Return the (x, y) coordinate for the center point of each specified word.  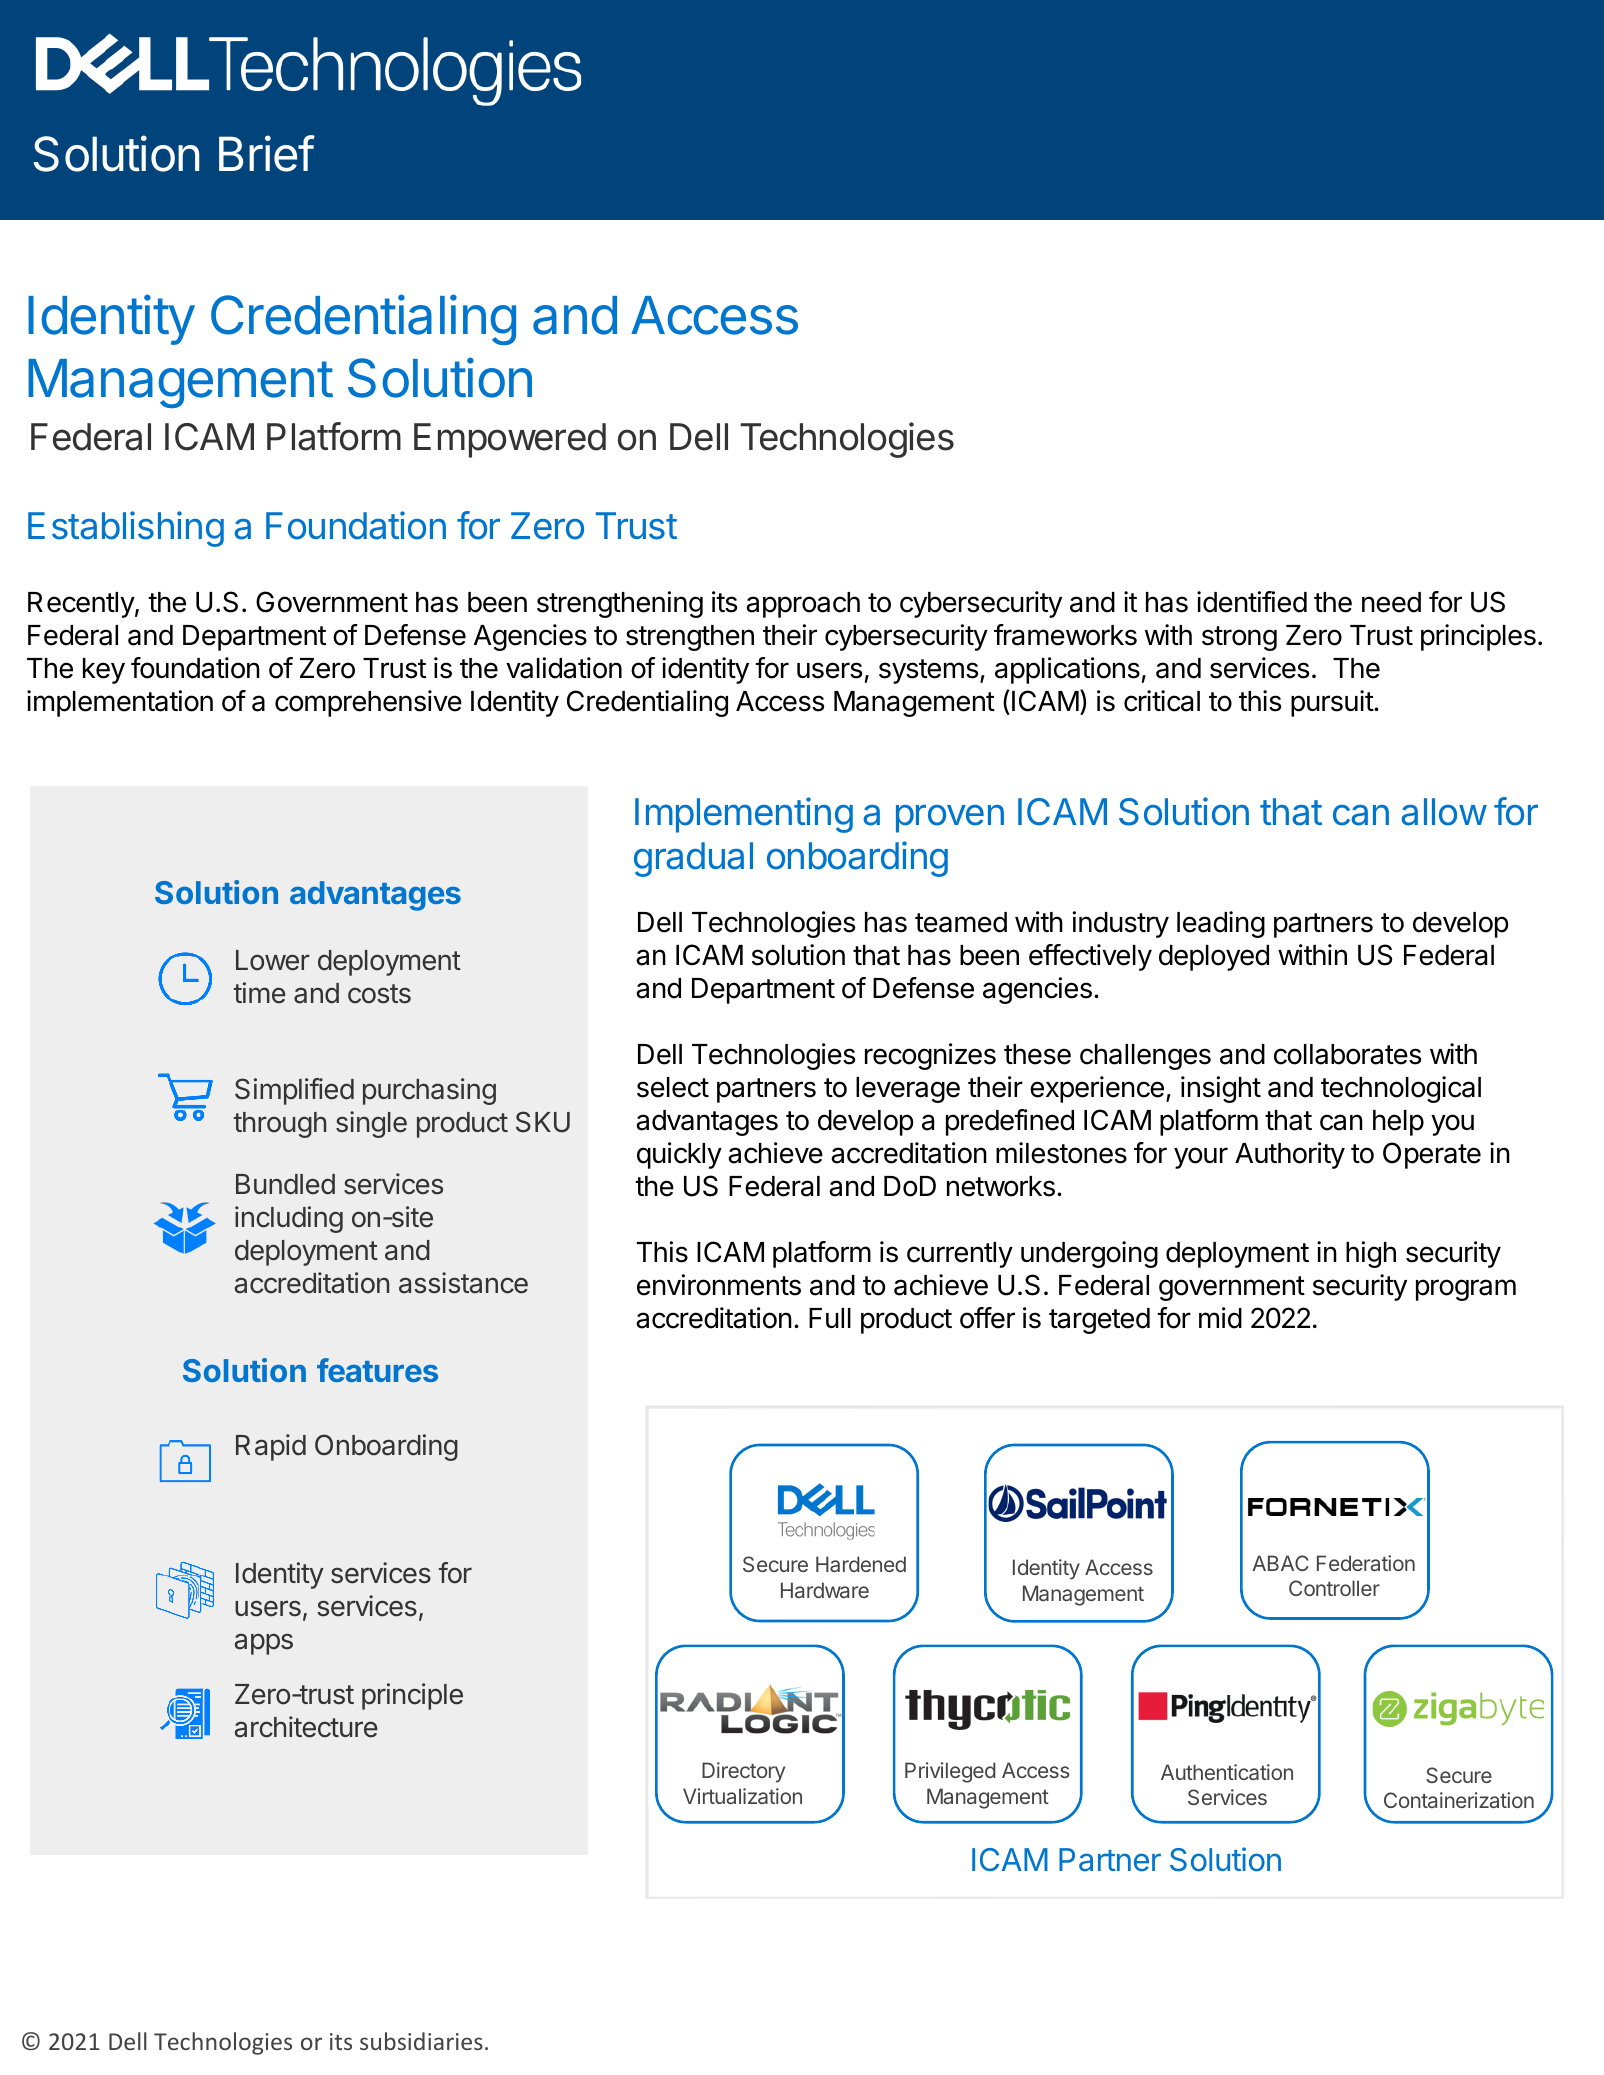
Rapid (271, 1447)
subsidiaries (421, 2041)
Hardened (861, 1564)
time (260, 993)
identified (1252, 602)
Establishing (126, 529)
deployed (1214, 958)
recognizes (930, 1056)
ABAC (1280, 1563)
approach (803, 605)
